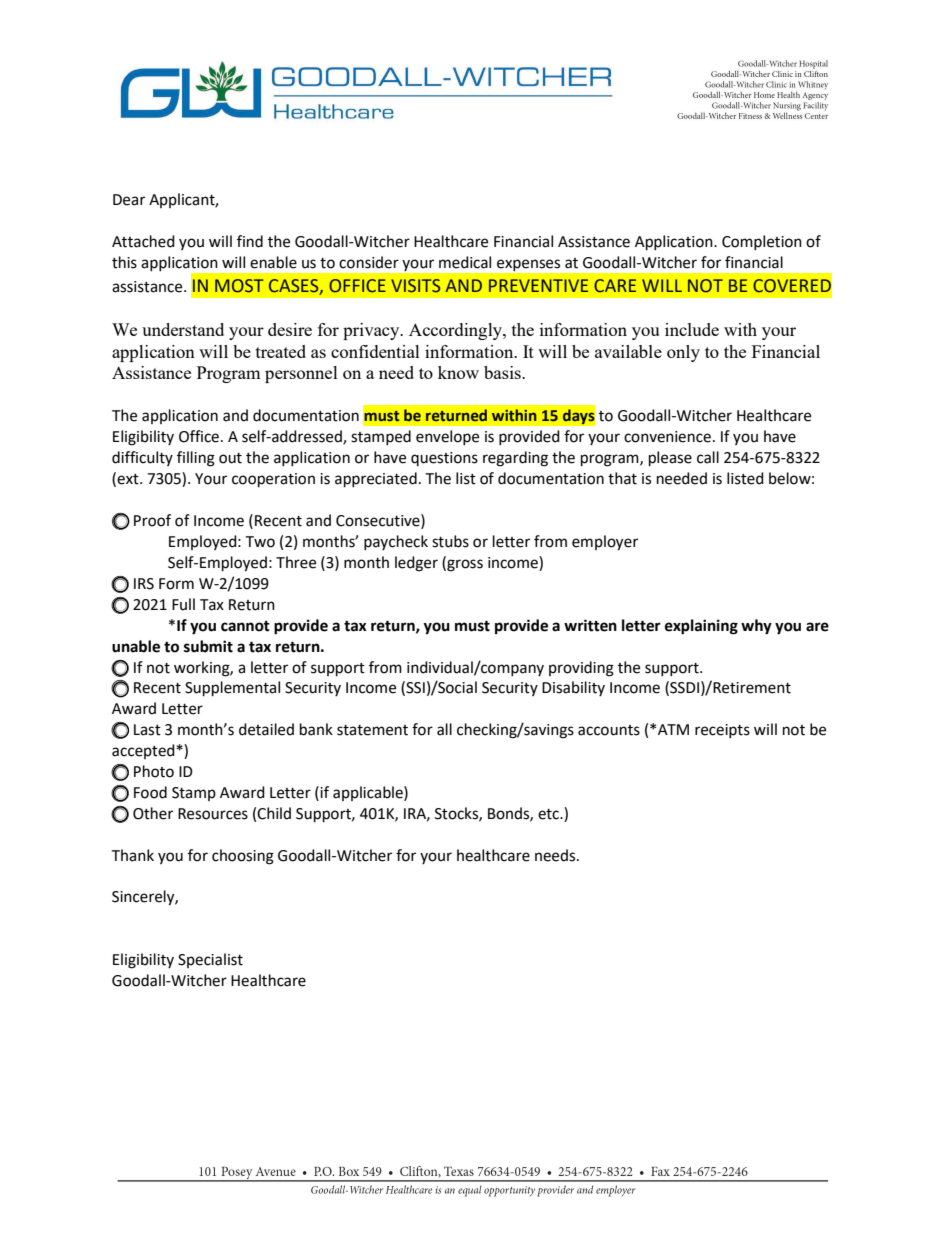 The height and width of the screenshot is (1233, 952). Describe the element at coordinates (444, 459) in the screenshot. I see `questions` at that location.
